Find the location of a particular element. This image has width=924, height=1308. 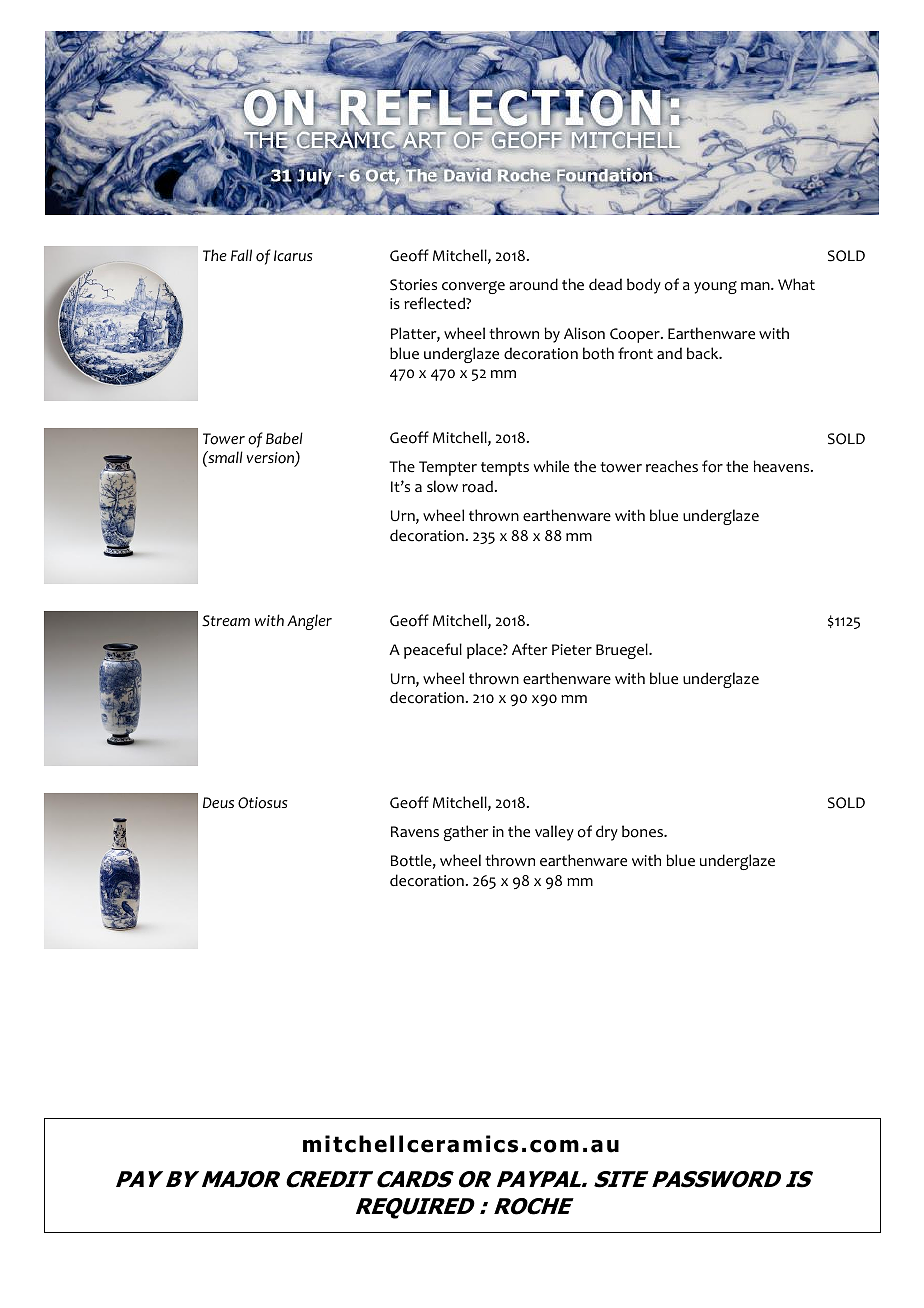

for is located at coordinates (712, 466).
